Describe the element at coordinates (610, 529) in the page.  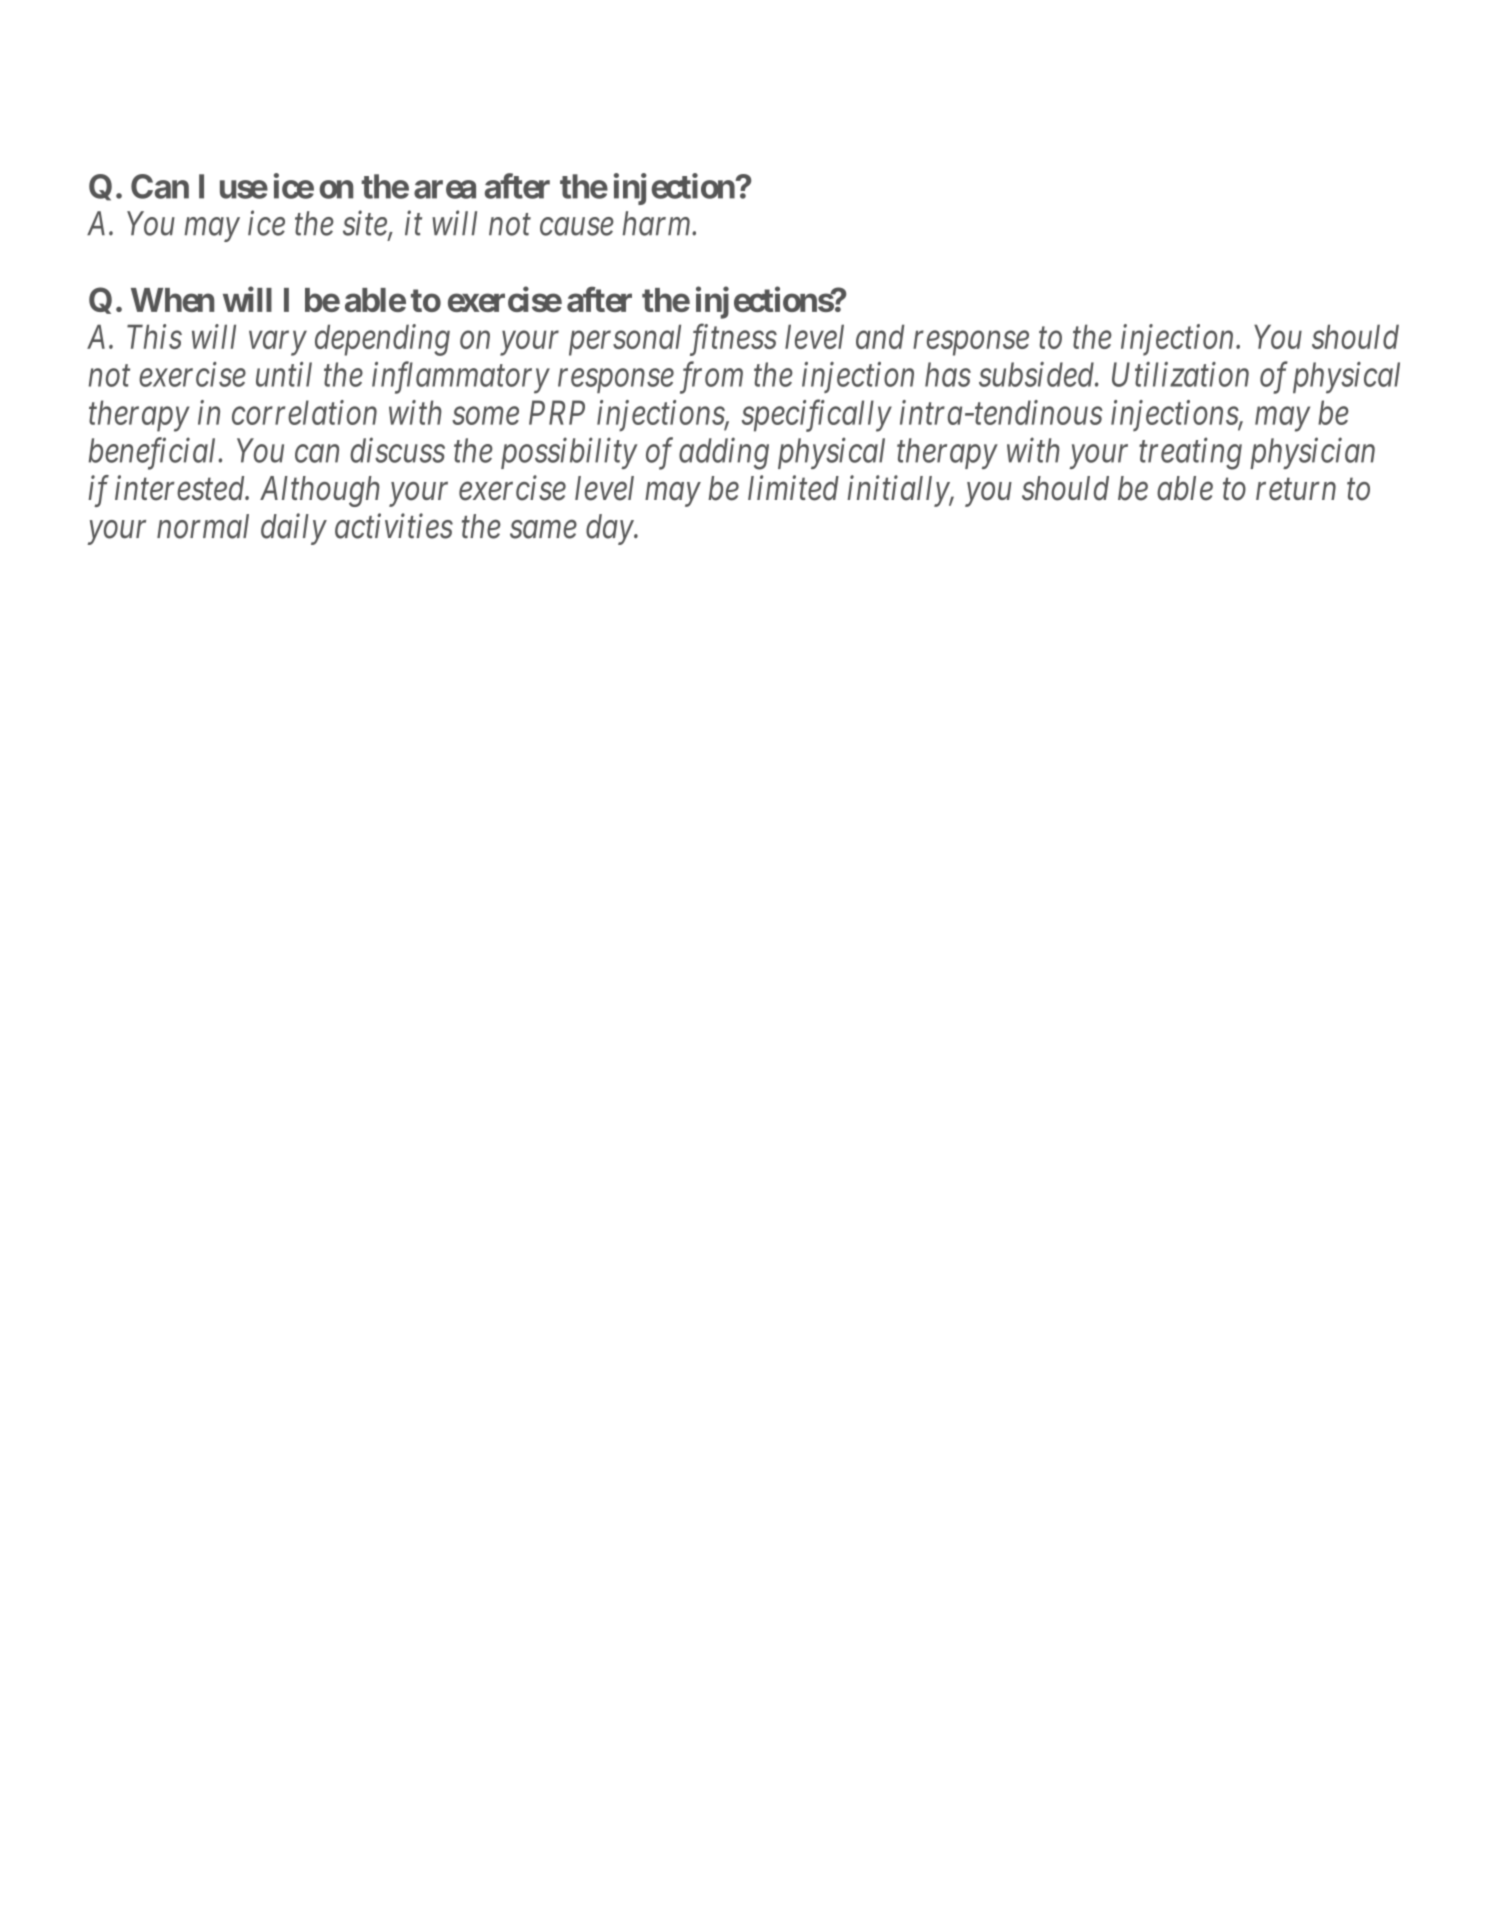
I see `day` at that location.
